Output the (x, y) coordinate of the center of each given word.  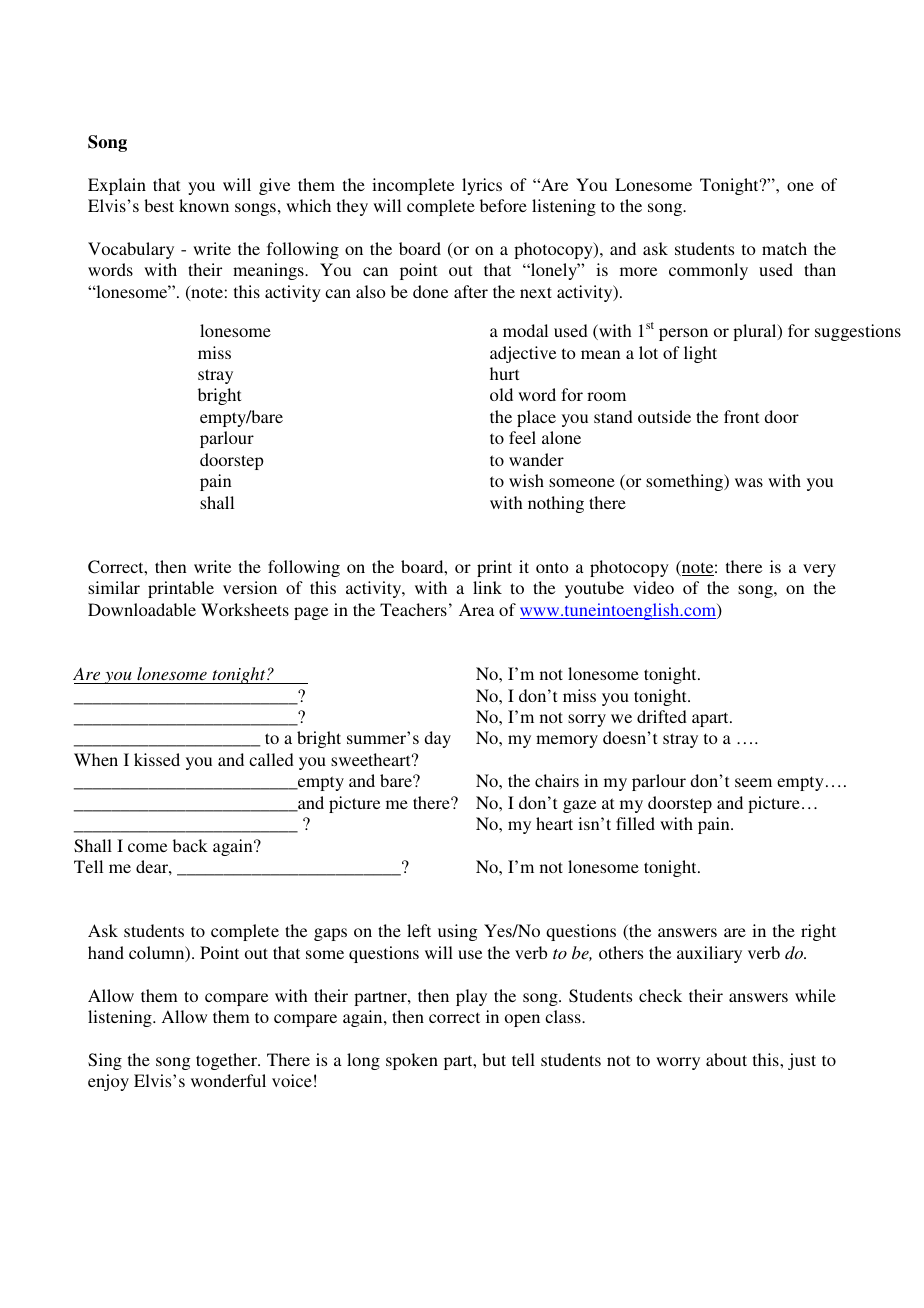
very (819, 570)
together (228, 1061)
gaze (579, 806)
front (741, 416)
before (503, 205)
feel (522, 437)
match (784, 248)
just (802, 1061)
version (250, 587)
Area (477, 609)
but (494, 1059)
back (190, 845)
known (204, 205)
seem (753, 782)
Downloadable (142, 609)
